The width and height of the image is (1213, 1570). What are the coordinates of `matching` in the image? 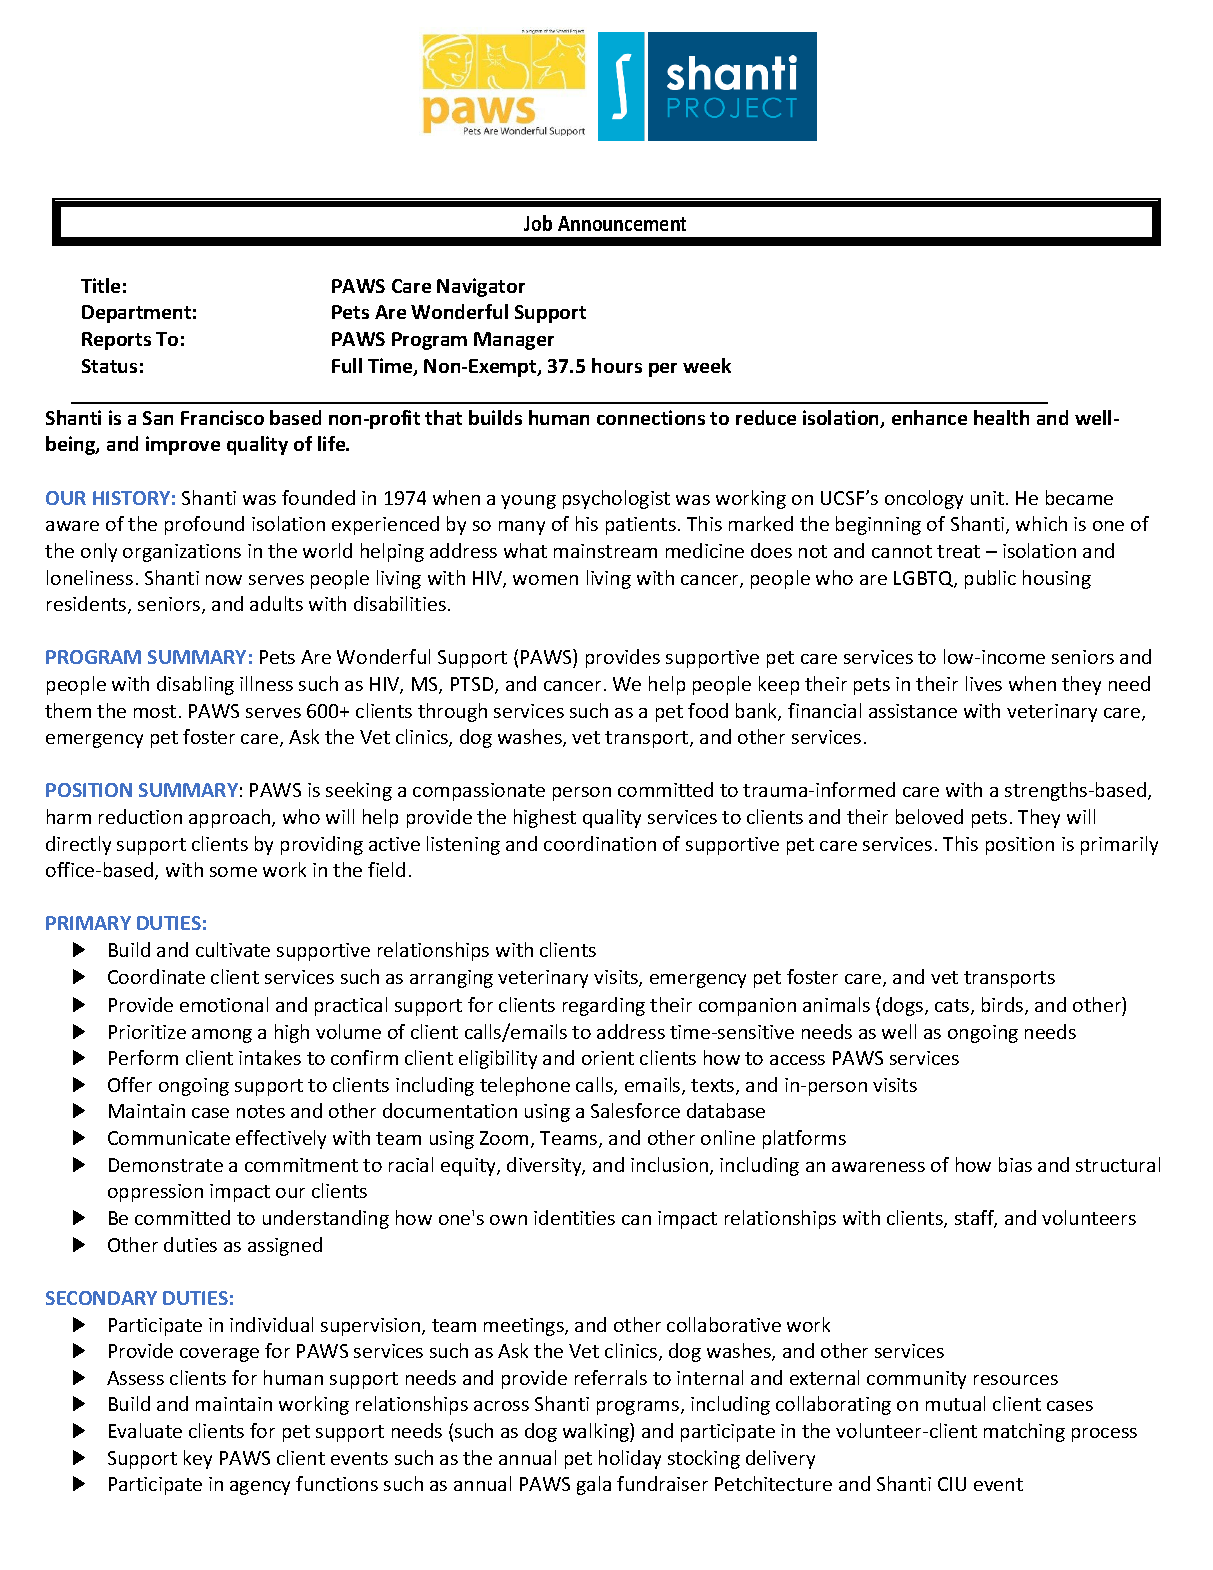 It's located at (1024, 1432).
